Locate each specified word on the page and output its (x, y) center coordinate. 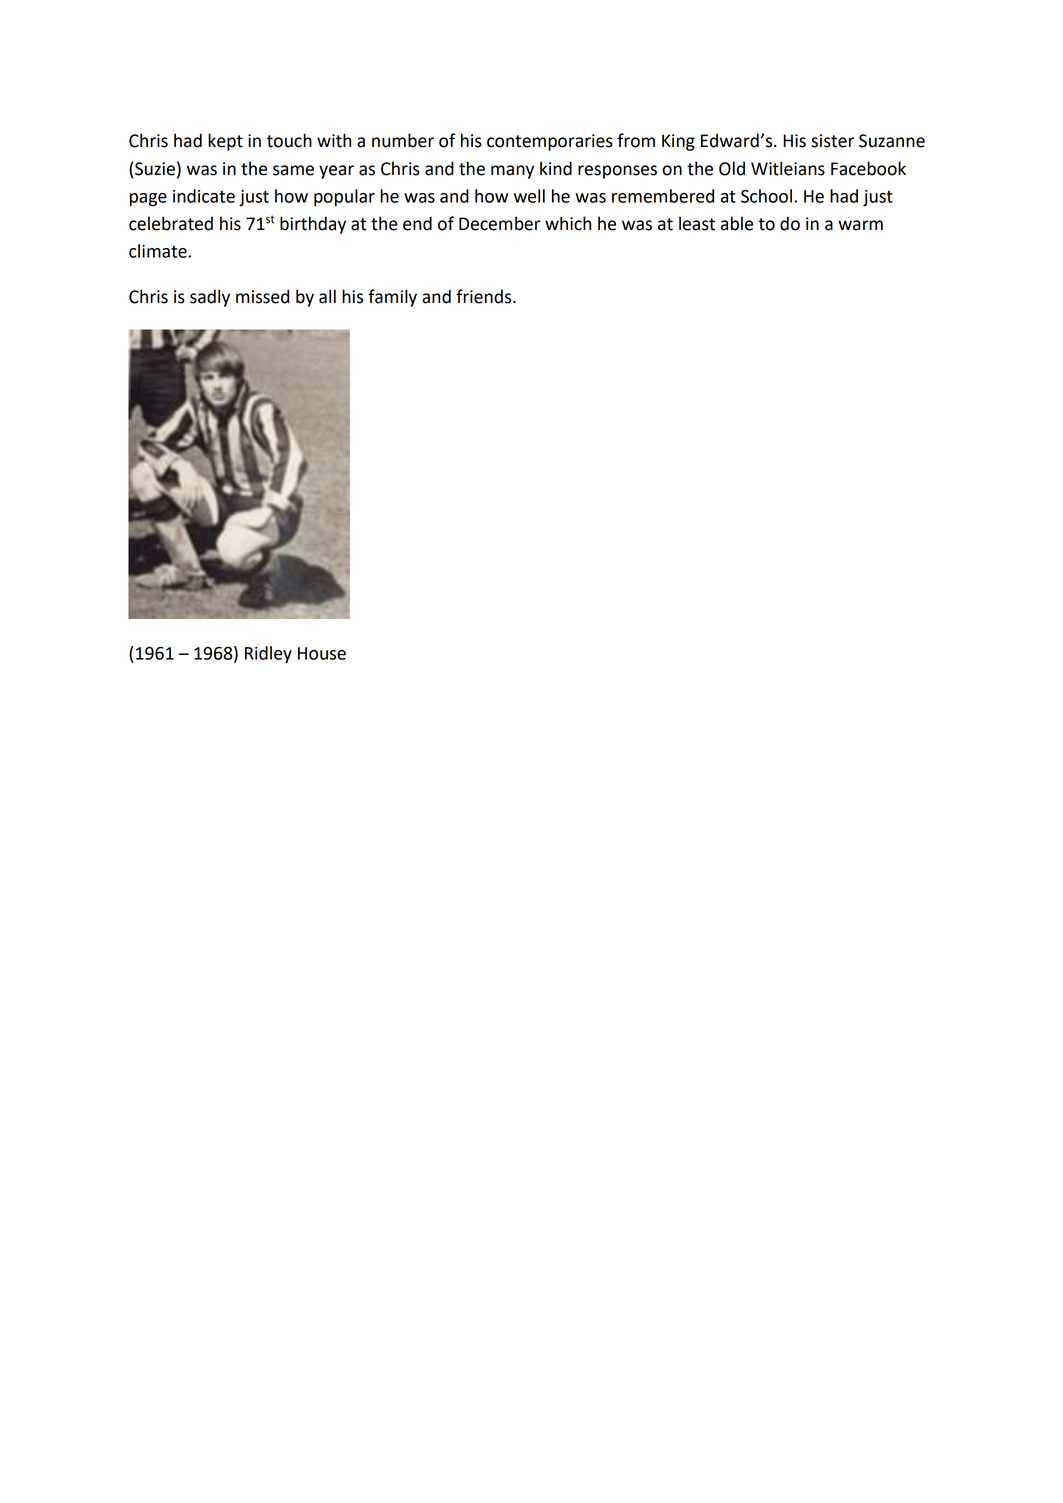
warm (860, 225)
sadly (210, 298)
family (392, 298)
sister (832, 141)
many (512, 172)
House (322, 653)
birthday (313, 225)
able (737, 223)
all (327, 296)
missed (262, 296)
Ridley (268, 655)
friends (485, 296)
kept (225, 142)
